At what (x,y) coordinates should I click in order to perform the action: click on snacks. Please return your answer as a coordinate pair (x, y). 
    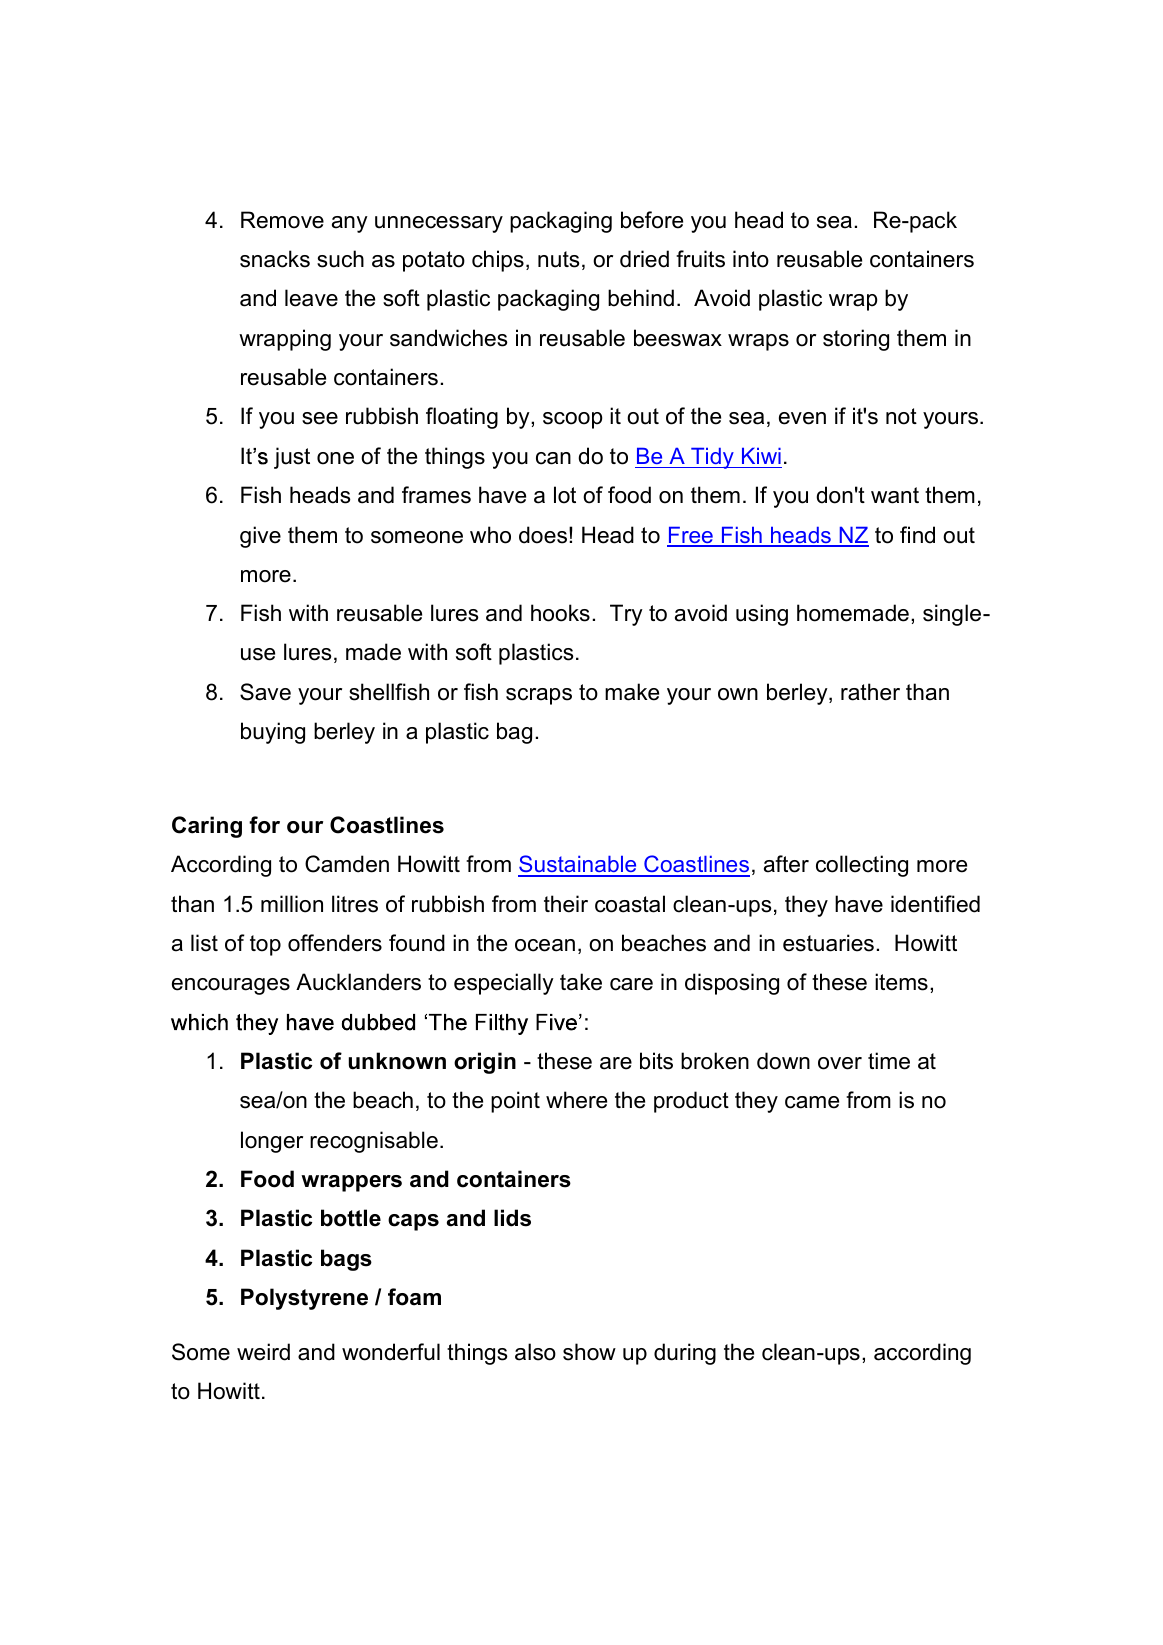
    Looking at the image, I should click on (275, 259).
